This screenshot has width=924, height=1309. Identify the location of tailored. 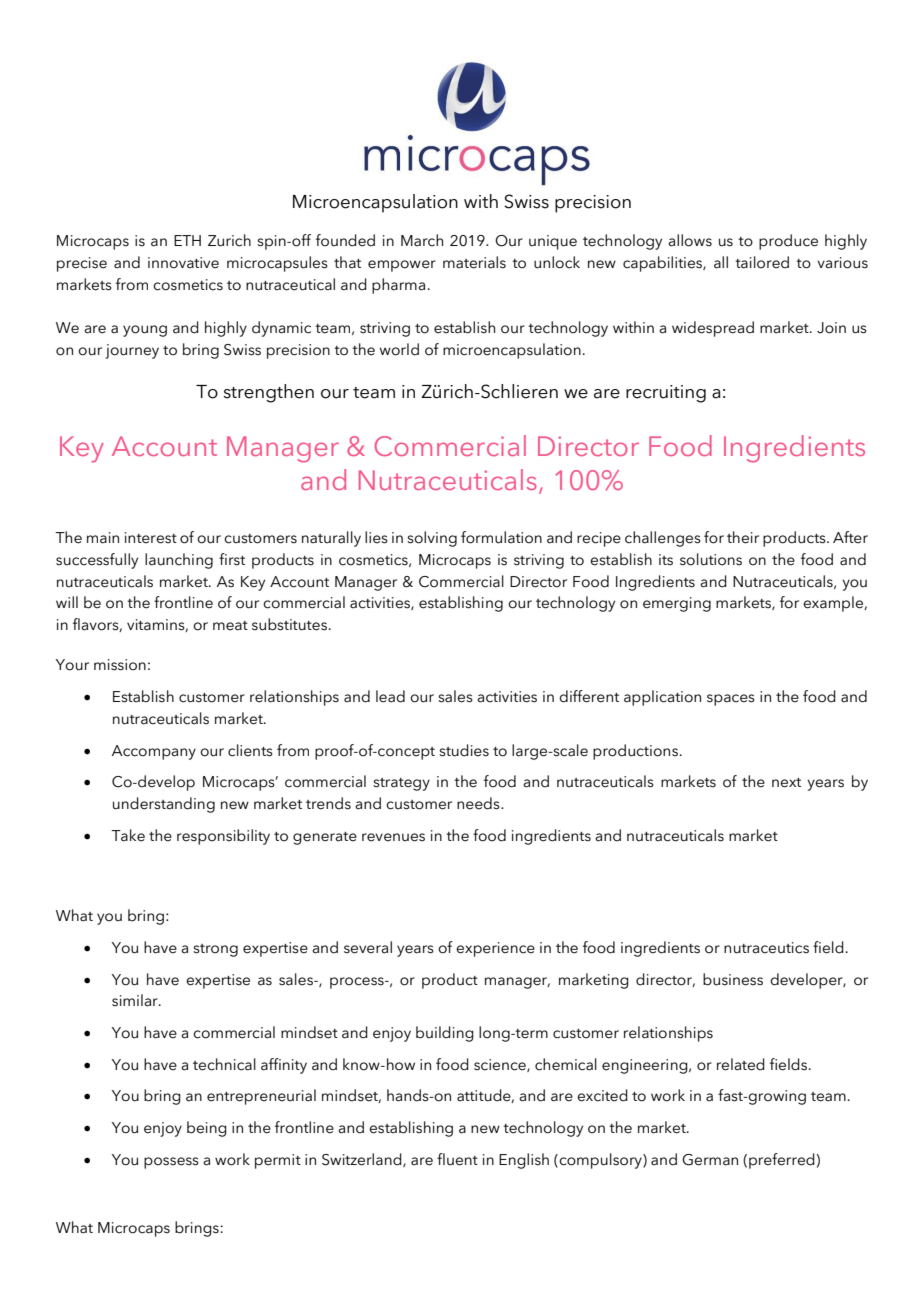
(762, 262).
